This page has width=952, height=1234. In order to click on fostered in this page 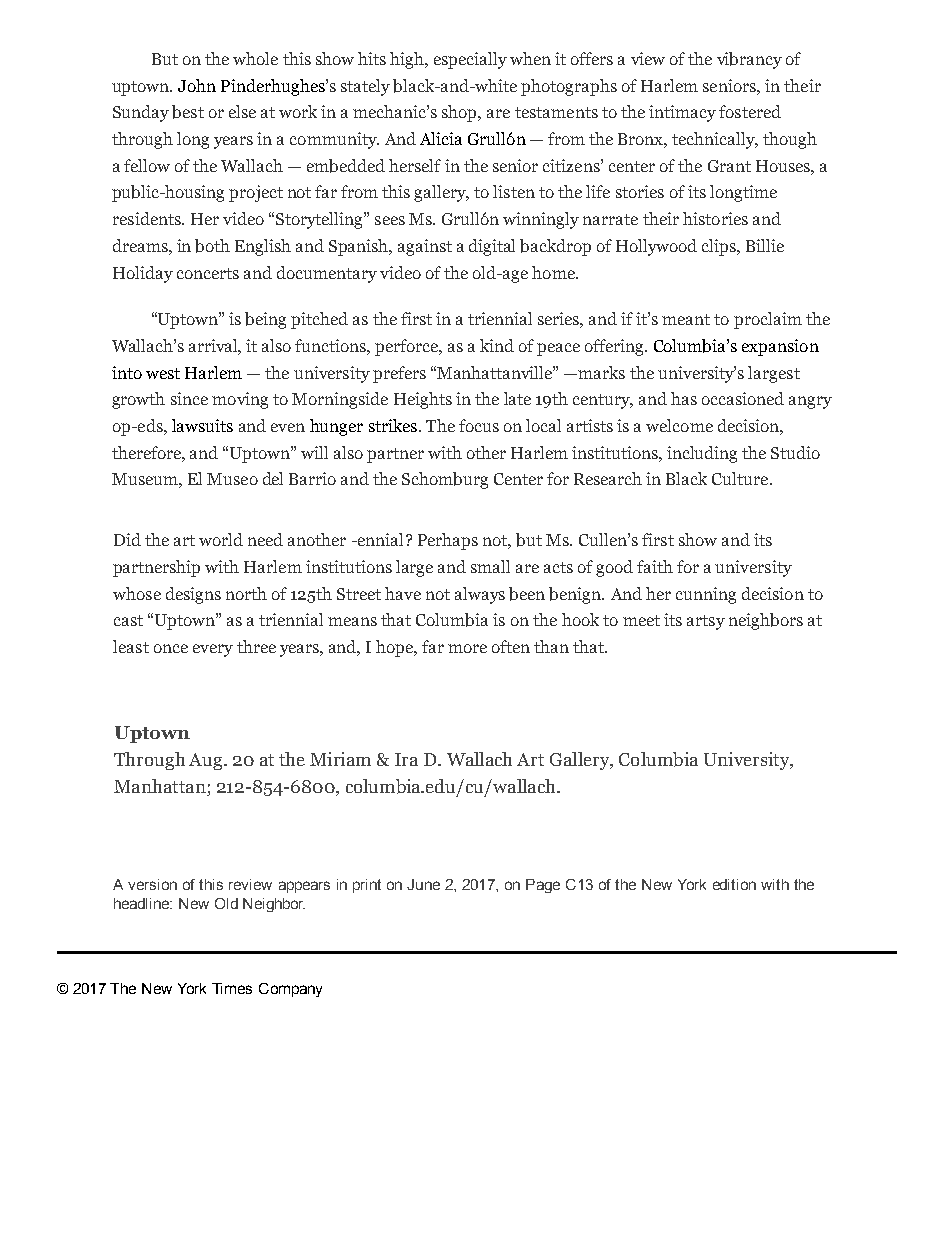, I will do `click(750, 111)`.
